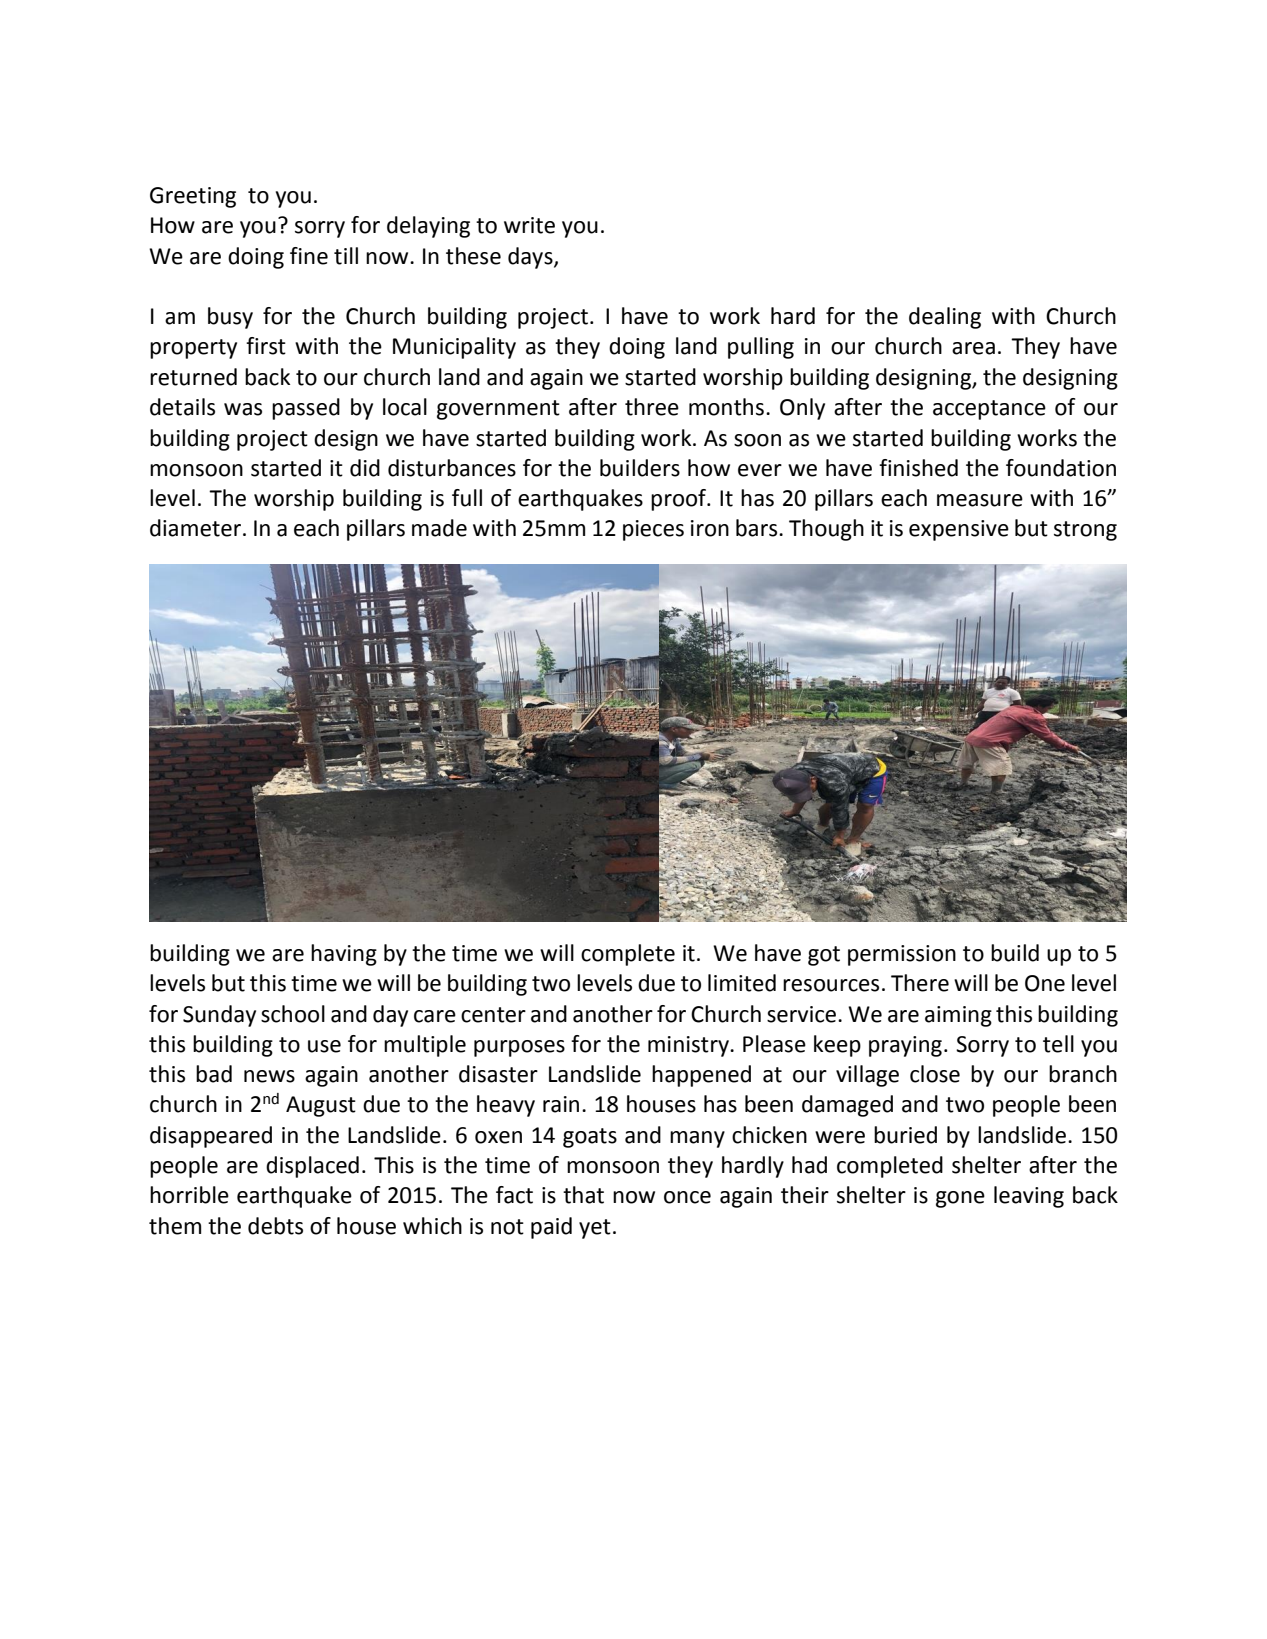 The width and height of the screenshot is (1267, 1639). Describe the element at coordinates (960, 1199) in the screenshot. I see `gone` at that location.
